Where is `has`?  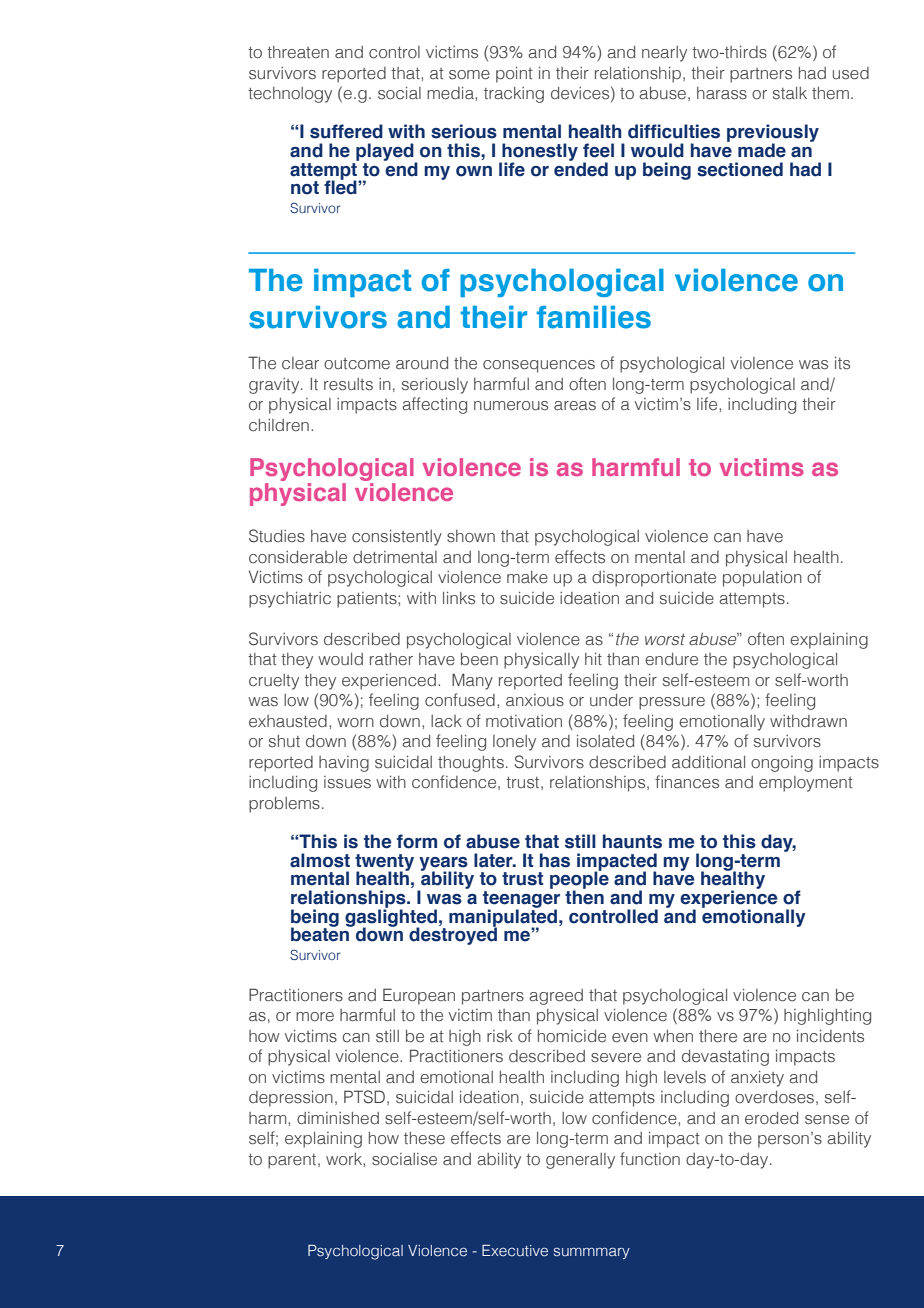 has is located at coordinates (555, 860).
